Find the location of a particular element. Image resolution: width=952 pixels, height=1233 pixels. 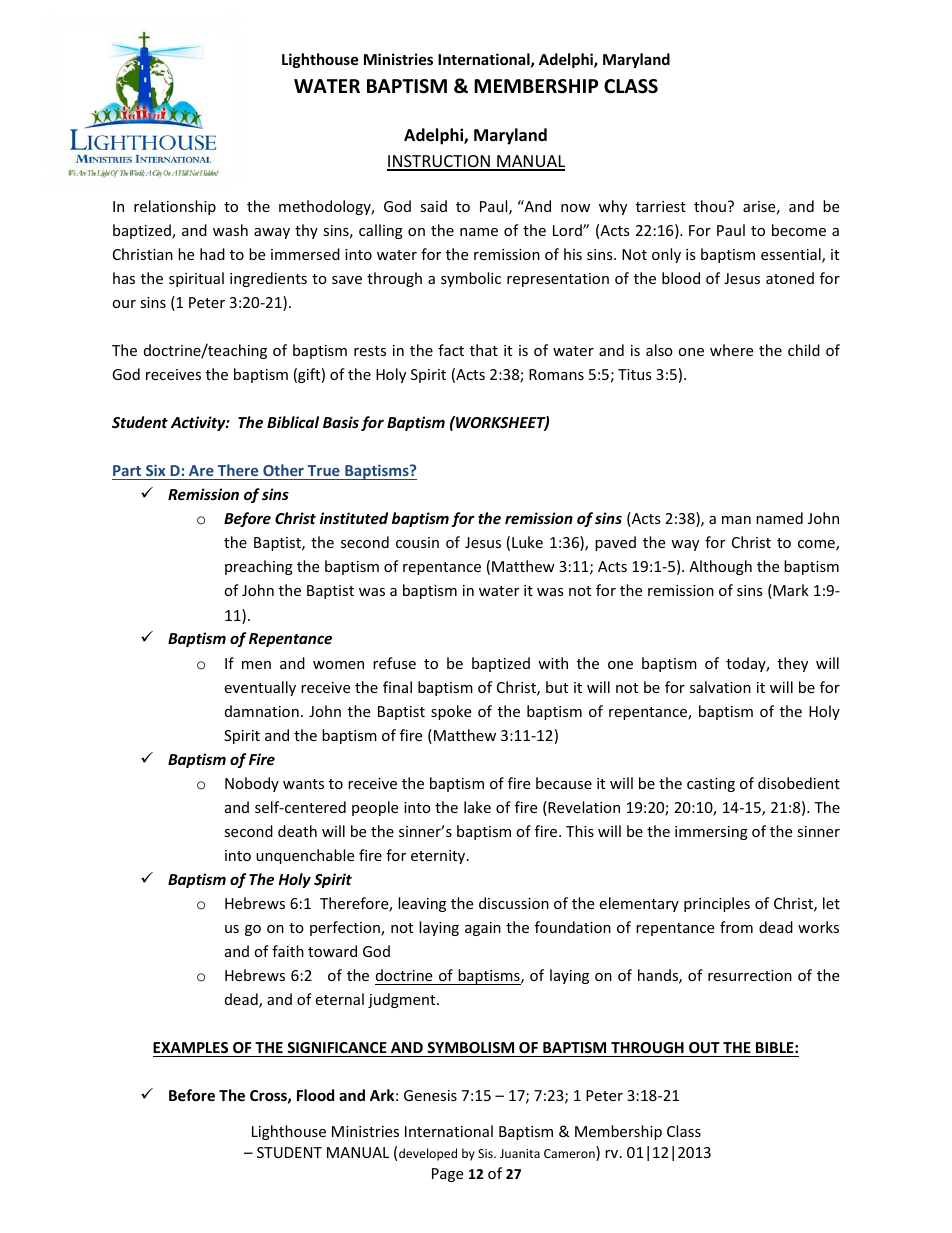

essential is located at coordinates (792, 255).
